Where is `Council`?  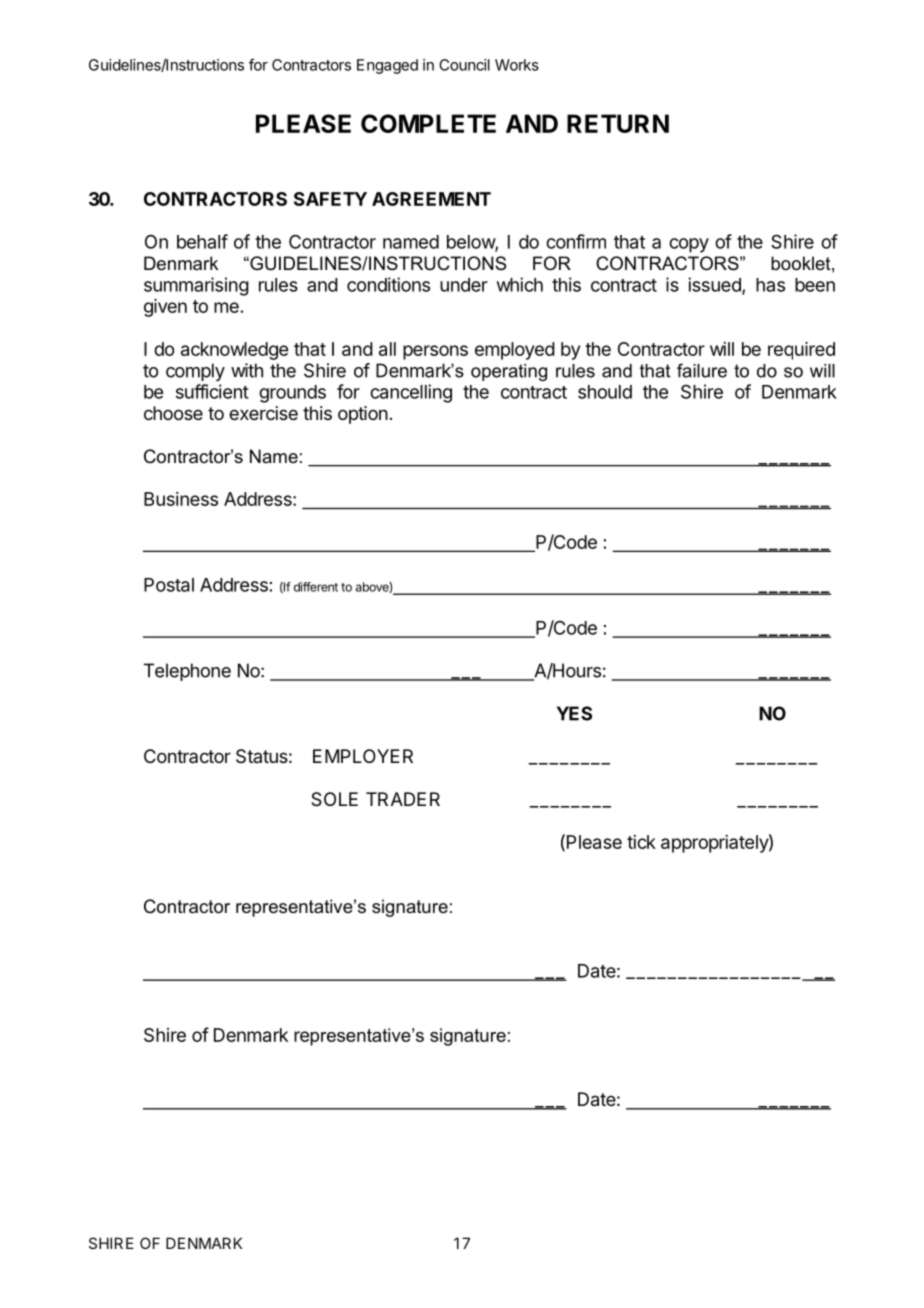
Council is located at coordinates (464, 65).
